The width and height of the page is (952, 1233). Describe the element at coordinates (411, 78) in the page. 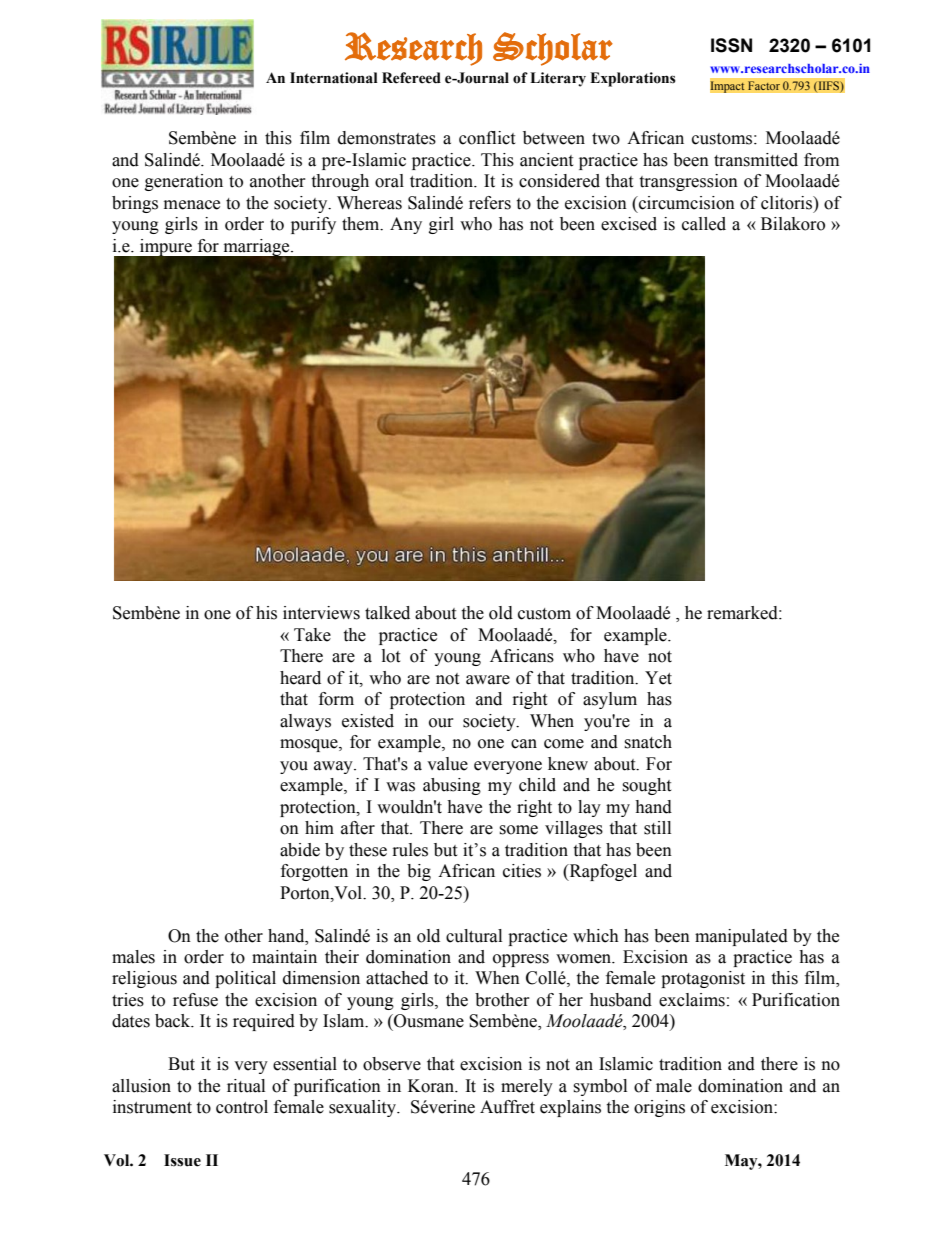

I see `Refereed` at that location.
